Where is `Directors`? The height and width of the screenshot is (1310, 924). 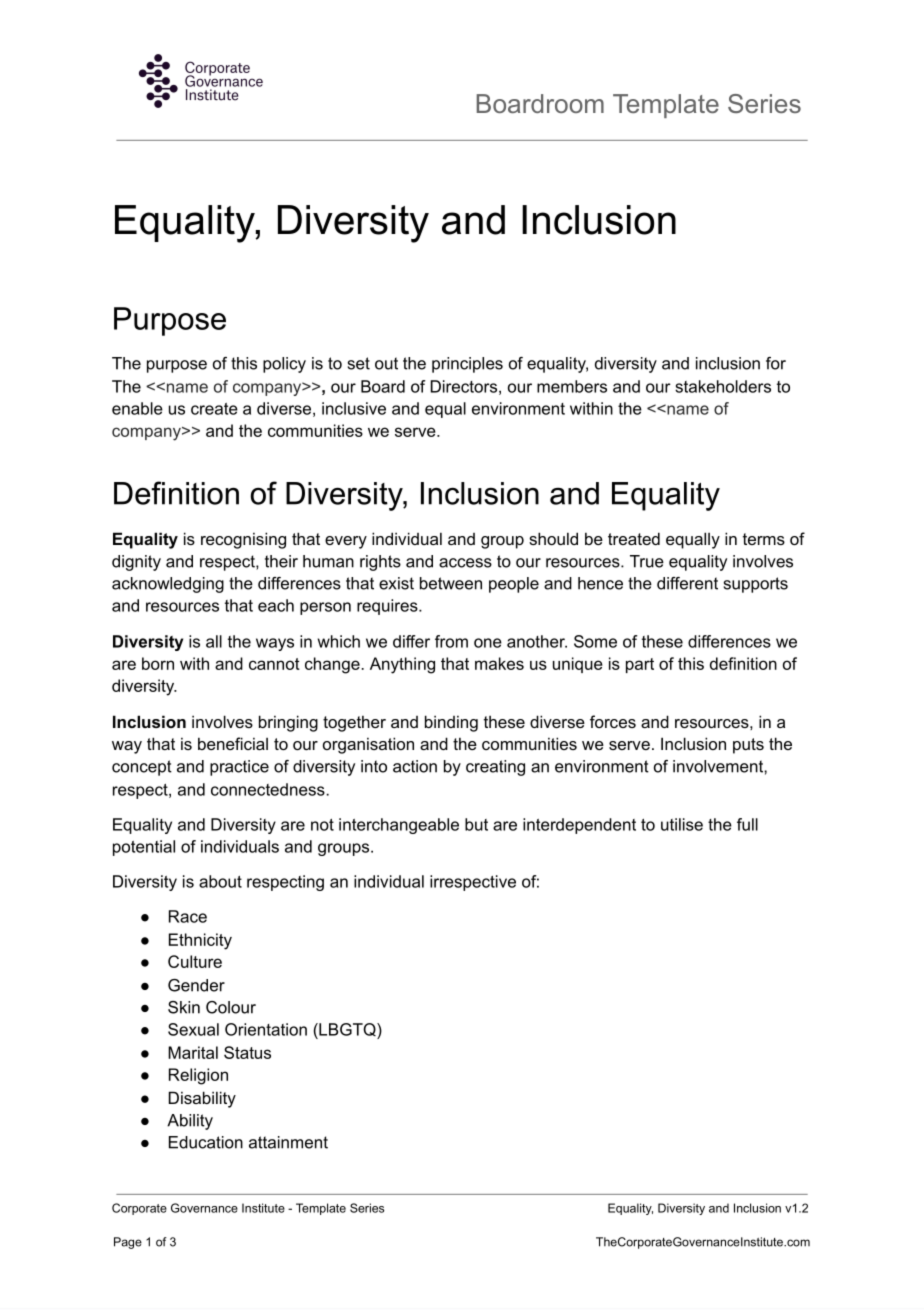
Directors is located at coordinates (464, 386).
